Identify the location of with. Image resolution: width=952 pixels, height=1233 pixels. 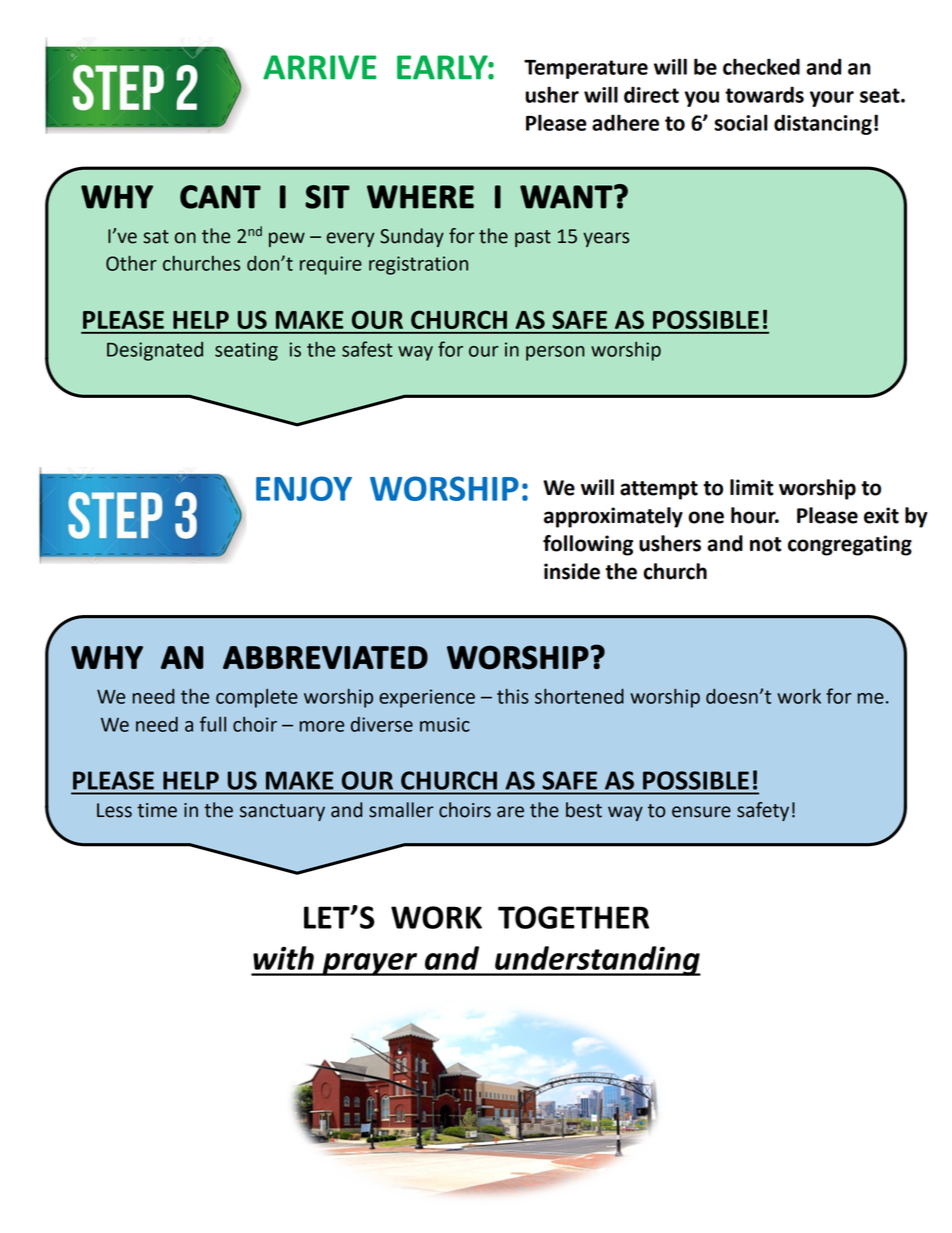
(283, 958).
